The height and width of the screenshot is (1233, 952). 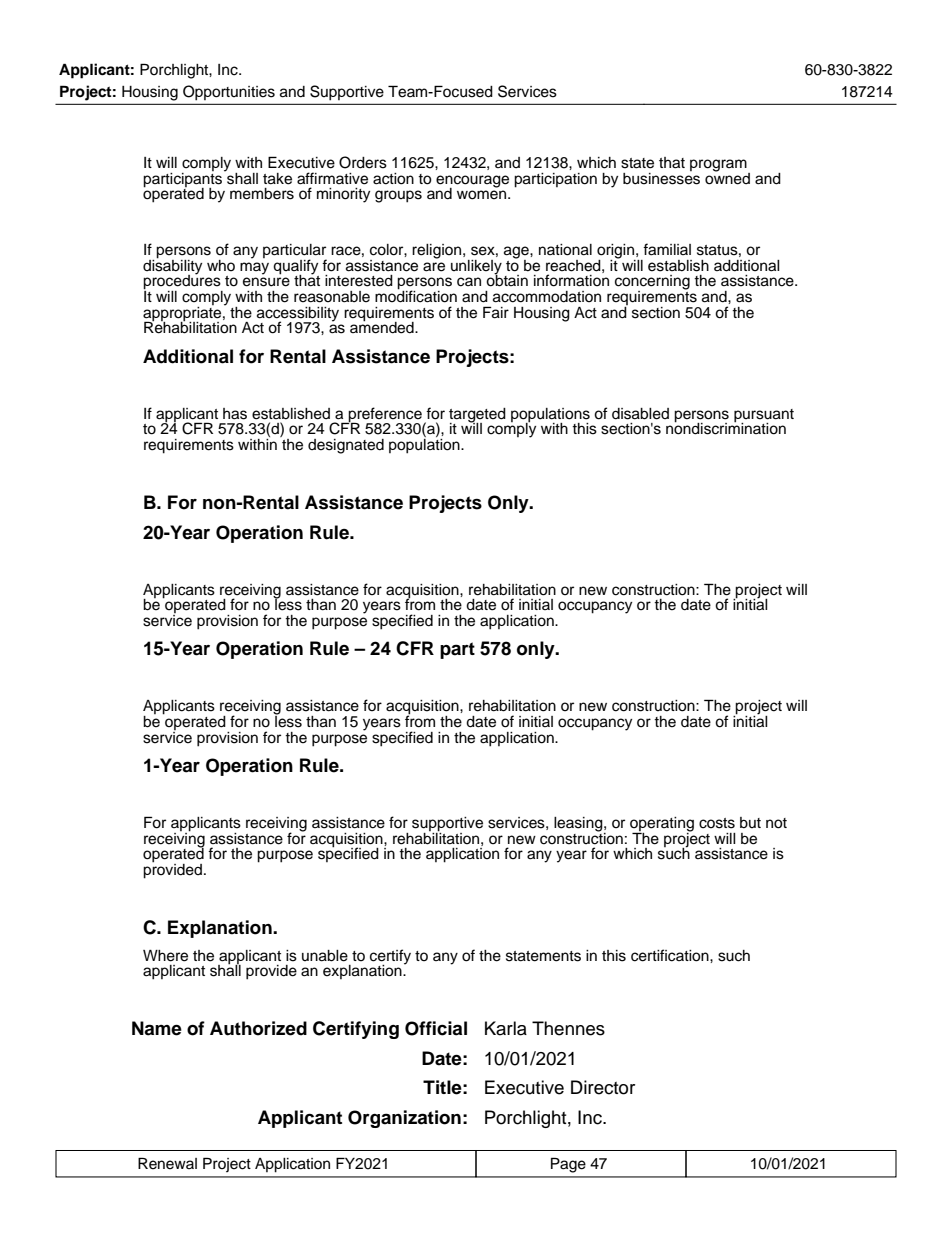 I want to click on operating, so click(x=662, y=825).
